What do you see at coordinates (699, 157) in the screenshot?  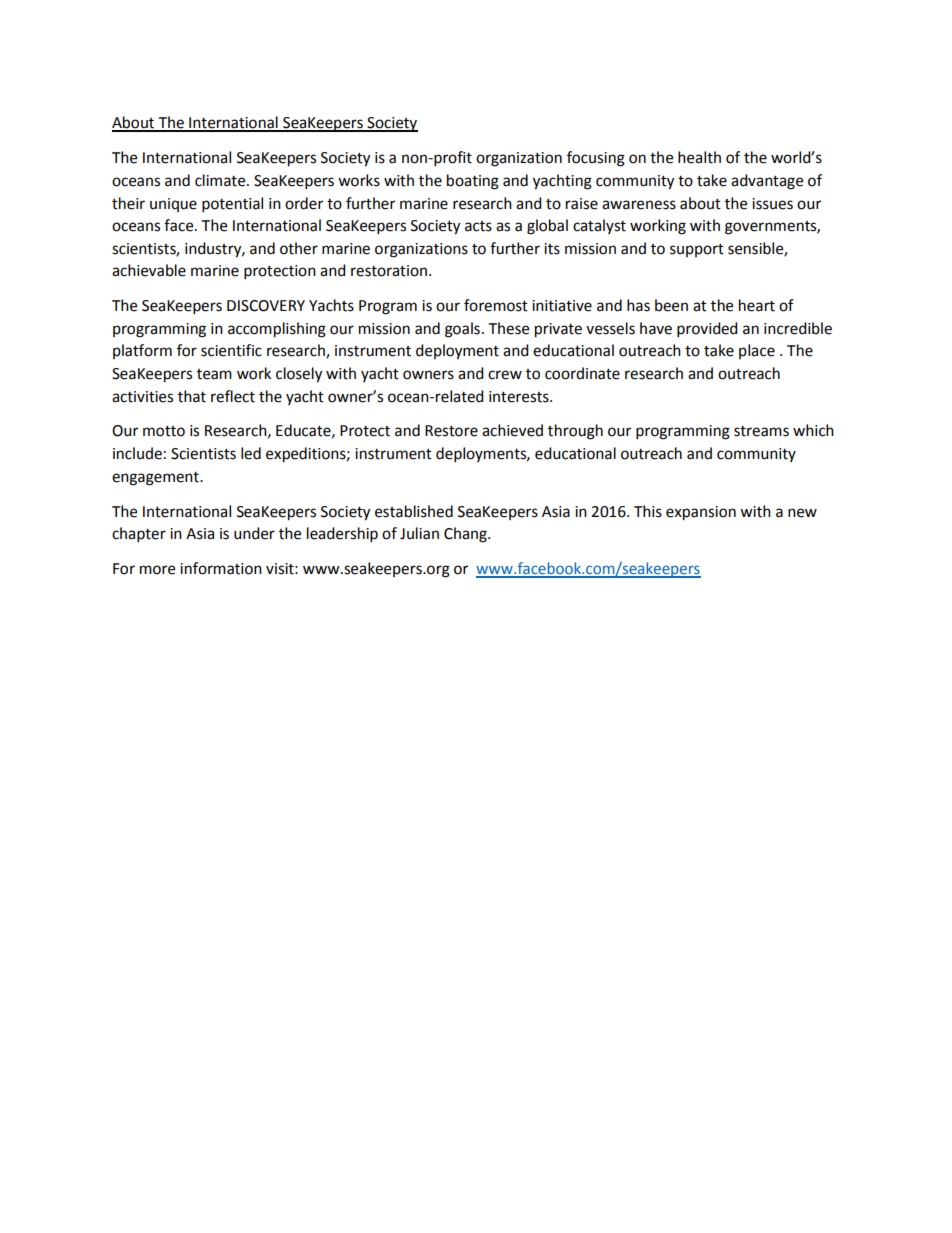 I see `health` at bounding box center [699, 157].
